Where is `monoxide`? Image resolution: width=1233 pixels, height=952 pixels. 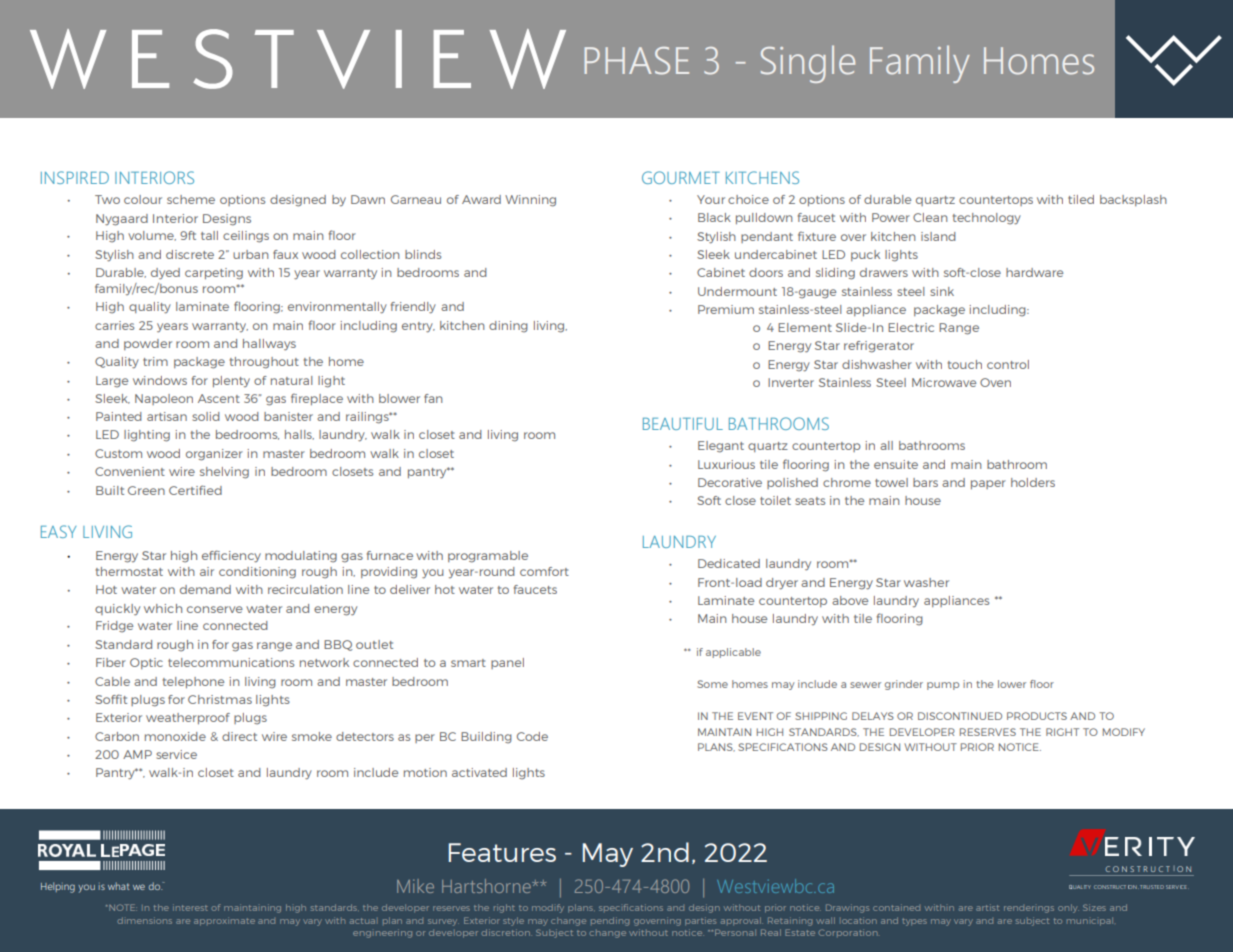
monoxide is located at coordinates (175, 736).
